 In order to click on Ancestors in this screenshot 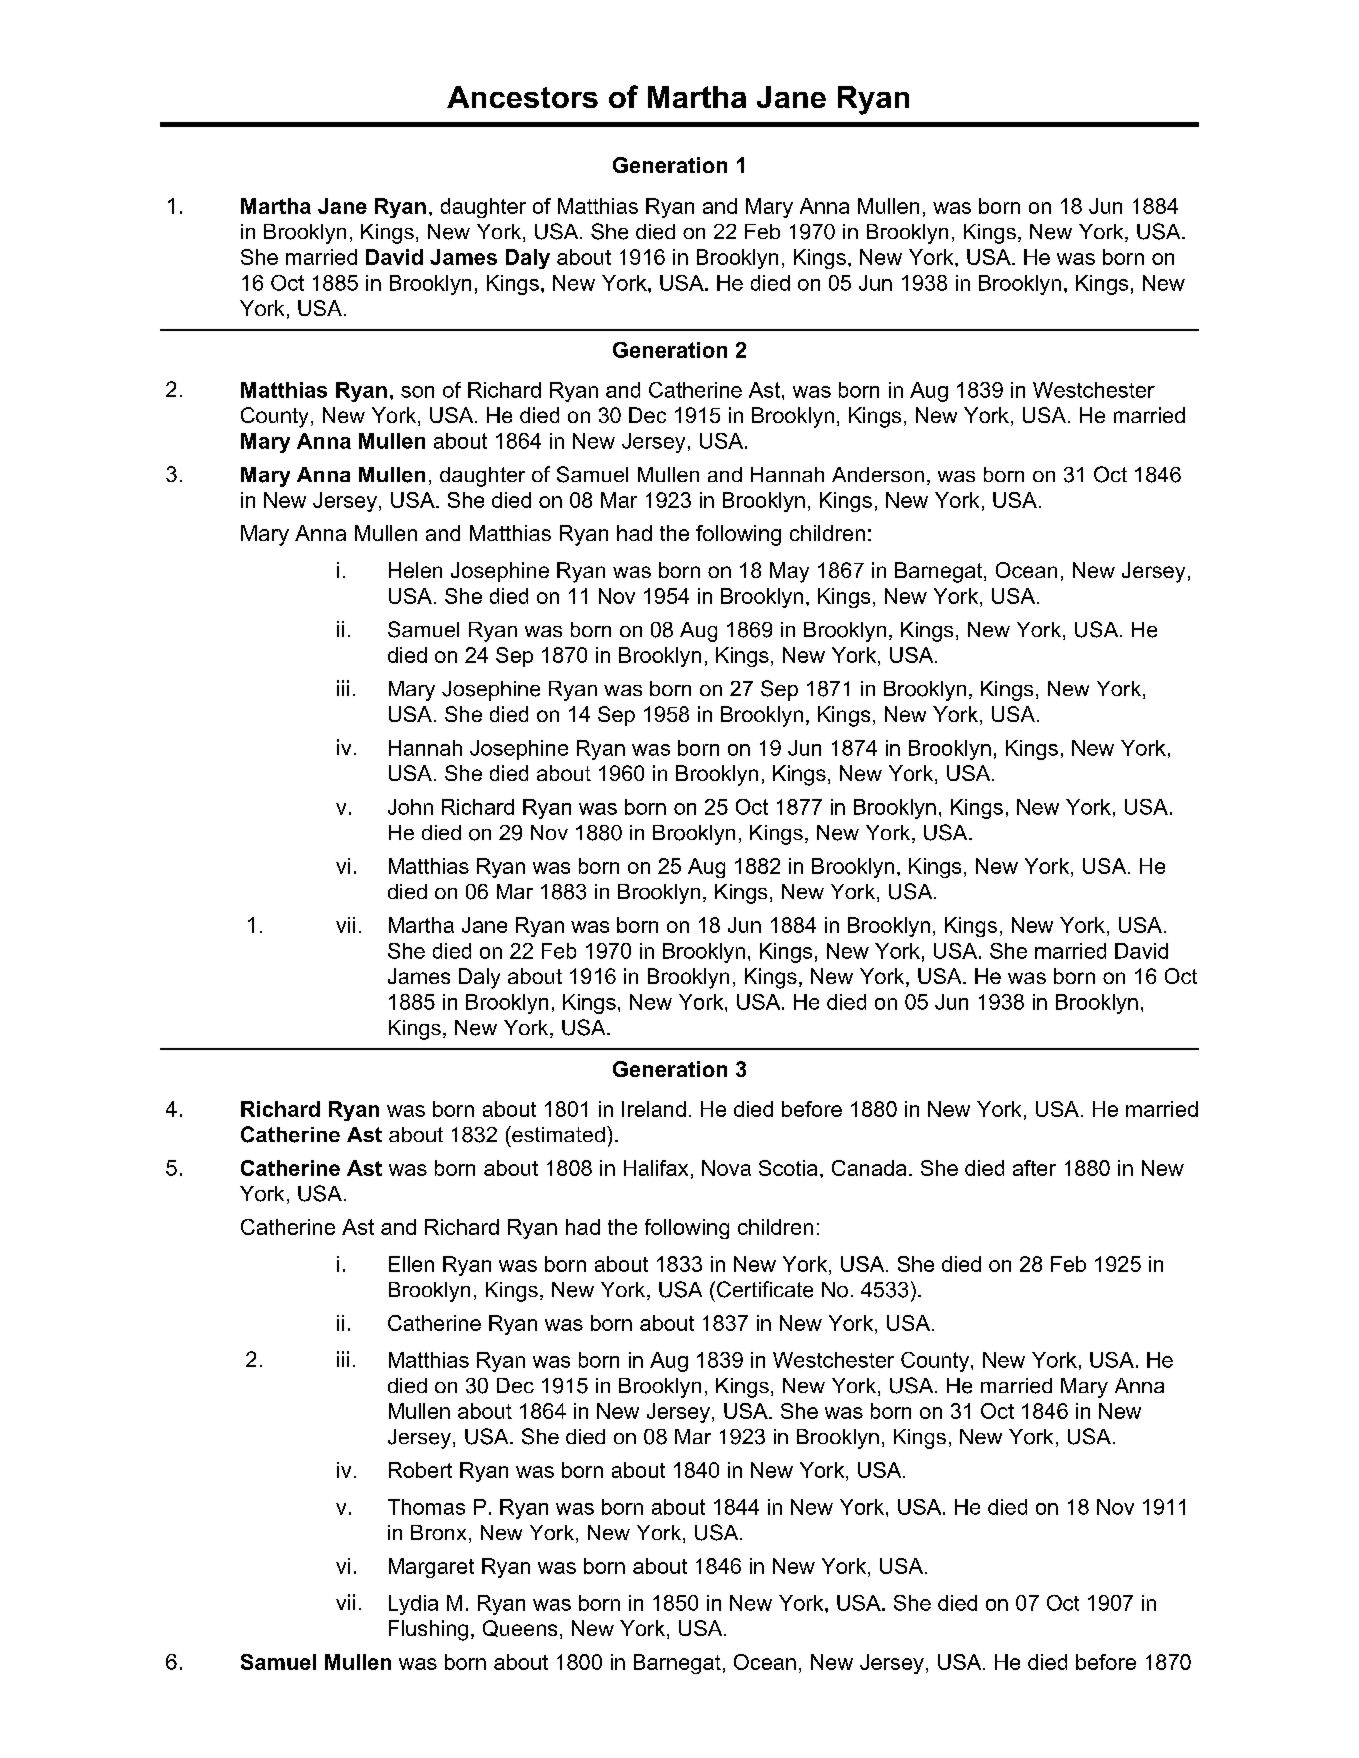, I will do `click(522, 97)`.
